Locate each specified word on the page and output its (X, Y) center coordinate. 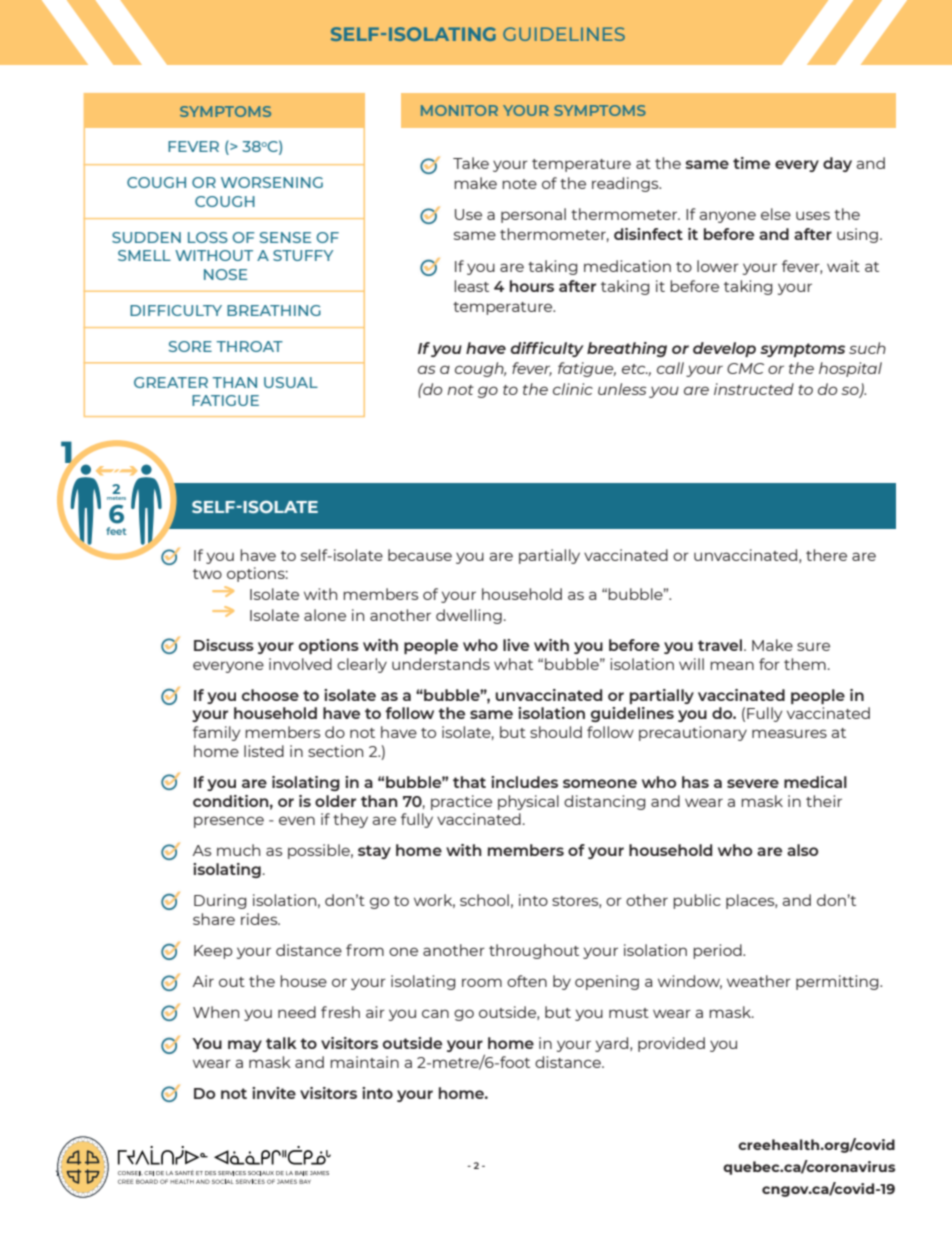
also (802, 850)
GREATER (171, 382)
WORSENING (272, 182)
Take (471, 163)
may (245, 1046)
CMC (745, 368)
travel (721, 645)
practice (461, 802)
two (207, 574)
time (751, 163)
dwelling (469, 616)
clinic (573, 389)
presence (229, 822)
